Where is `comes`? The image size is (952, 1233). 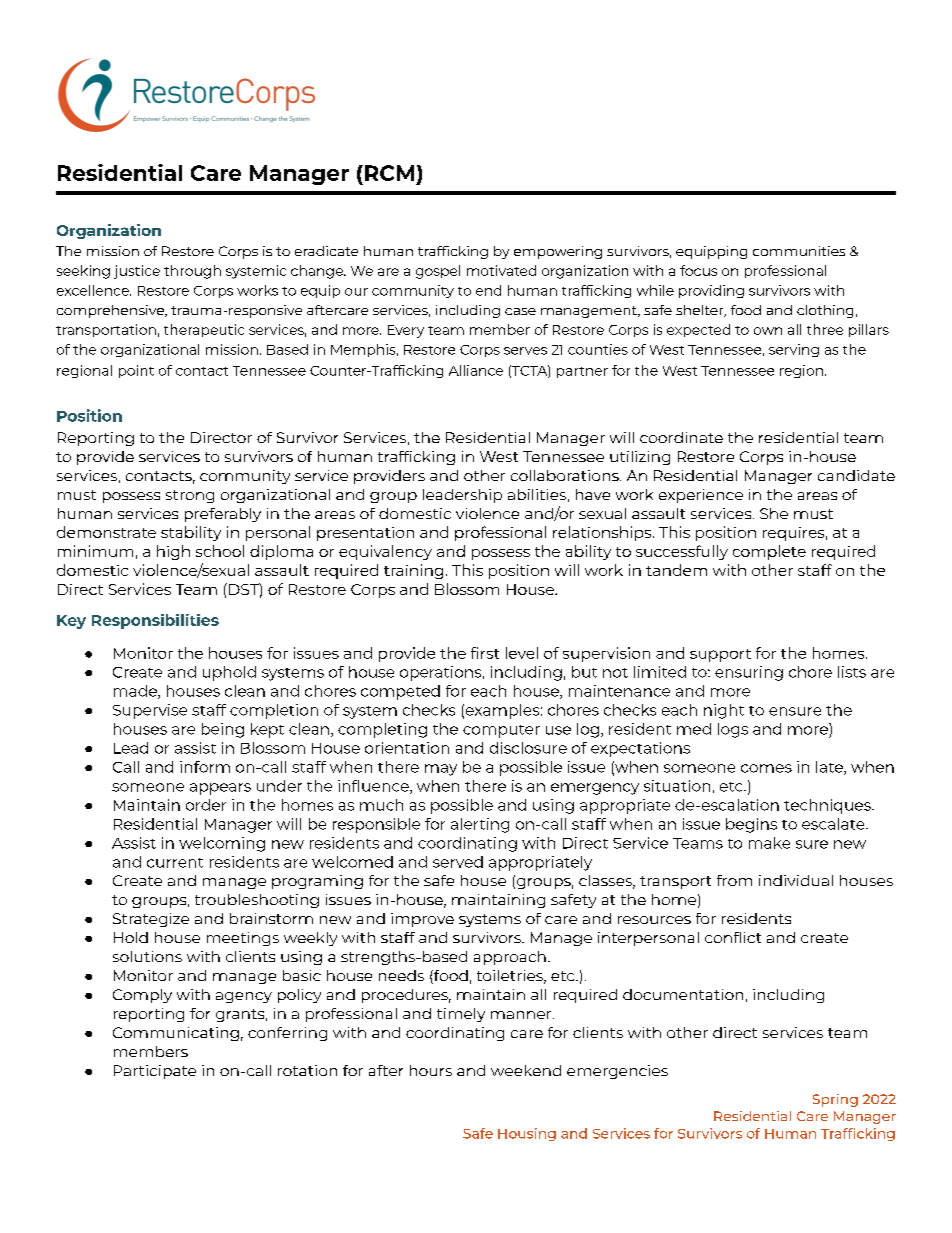
comes is located at coordinates (766, 768).
